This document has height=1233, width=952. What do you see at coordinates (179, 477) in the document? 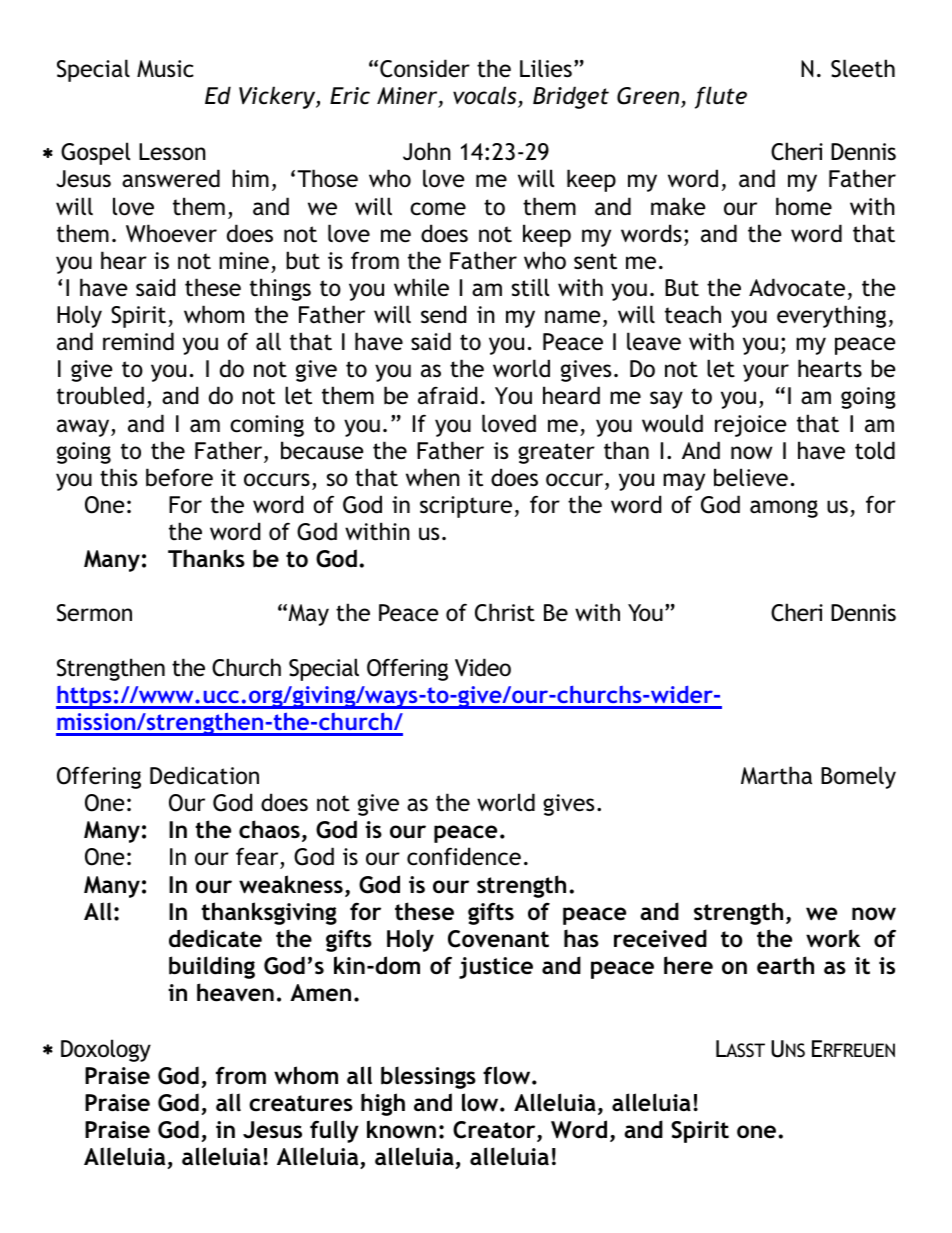
I see `before` at bounding box center [179, 477].
